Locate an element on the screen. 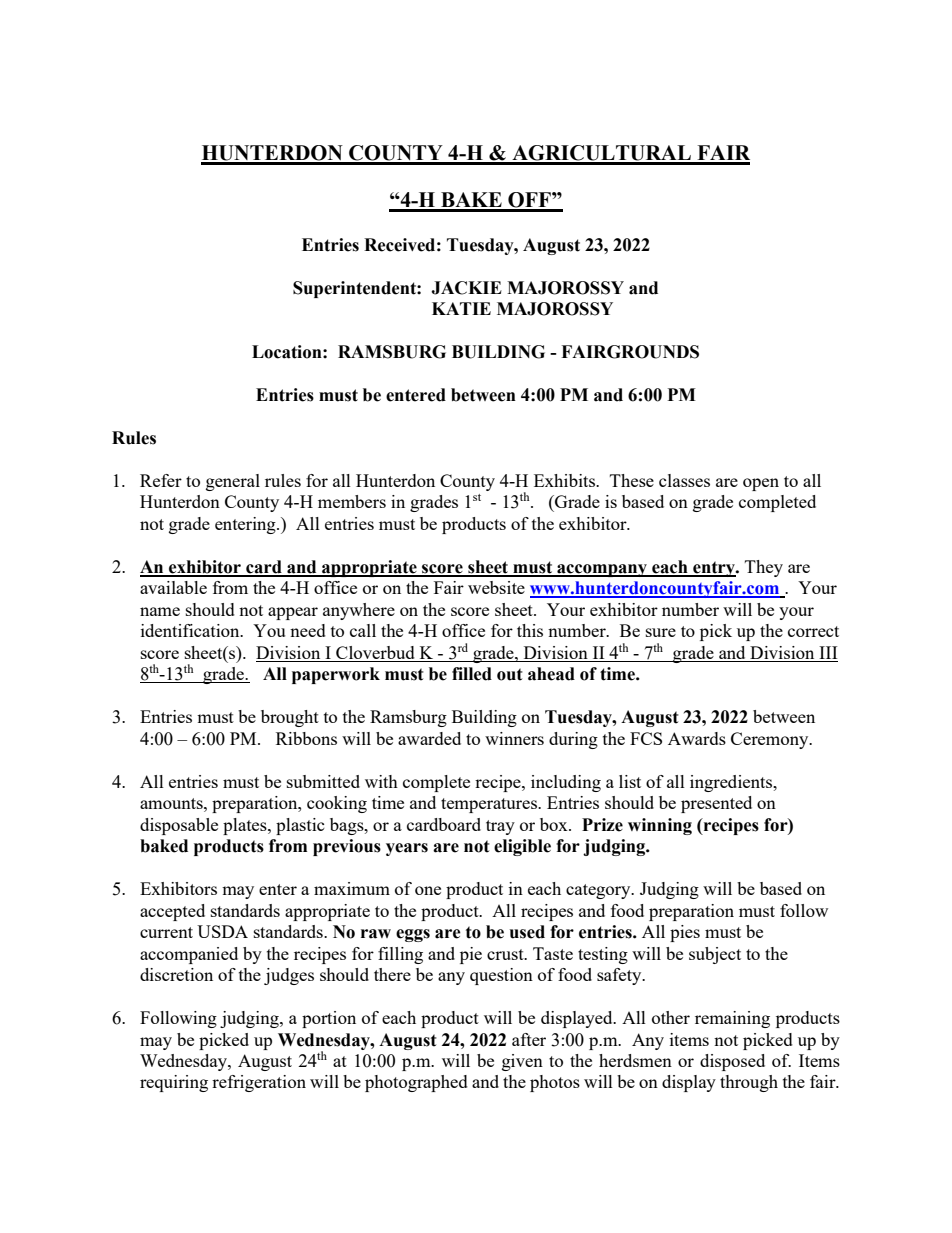 This screenshot has width=952, height=1233. appear is located at coordinates (293, 613).
